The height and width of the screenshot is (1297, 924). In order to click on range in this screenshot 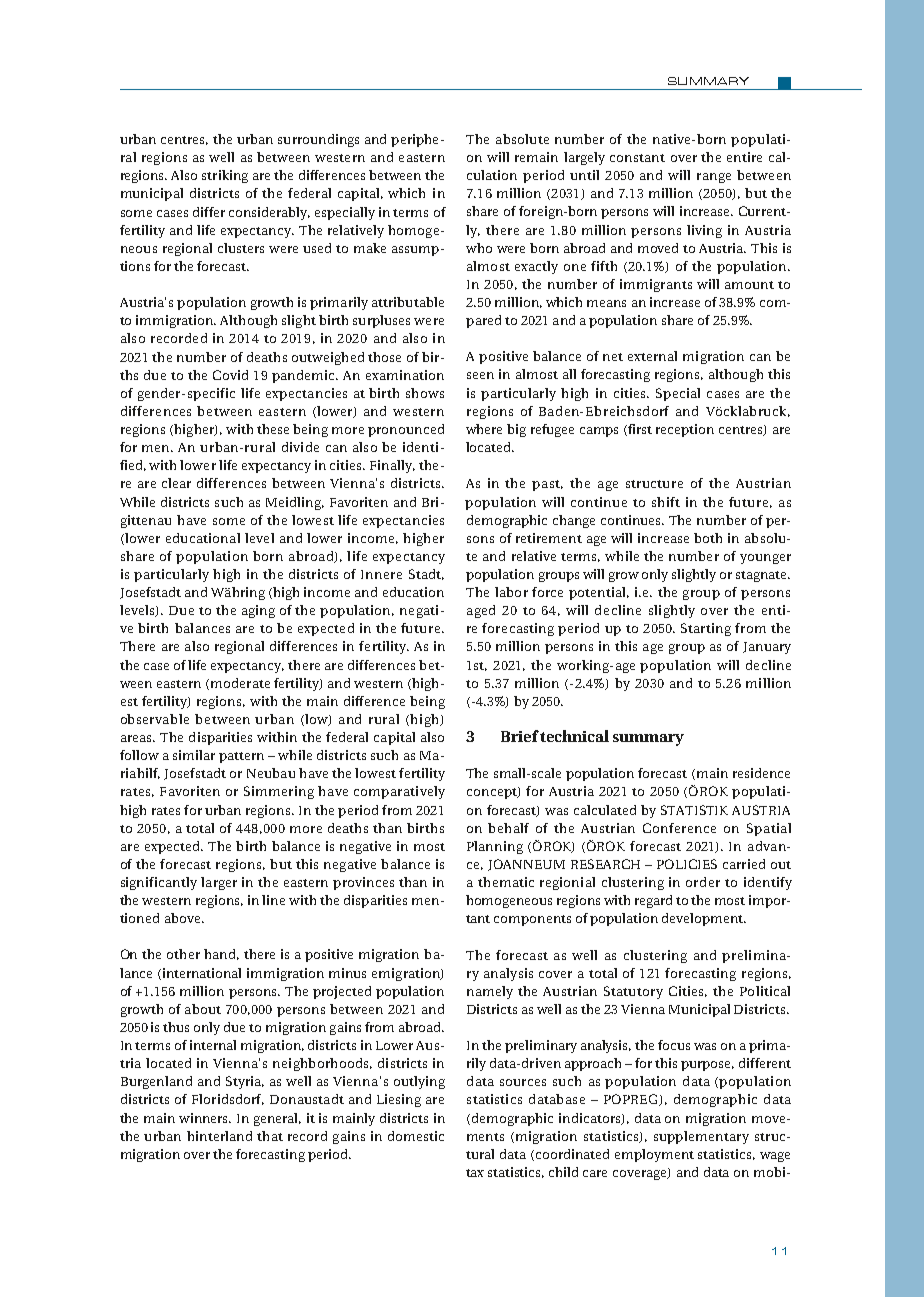, I will do `click(714, 178)`.
